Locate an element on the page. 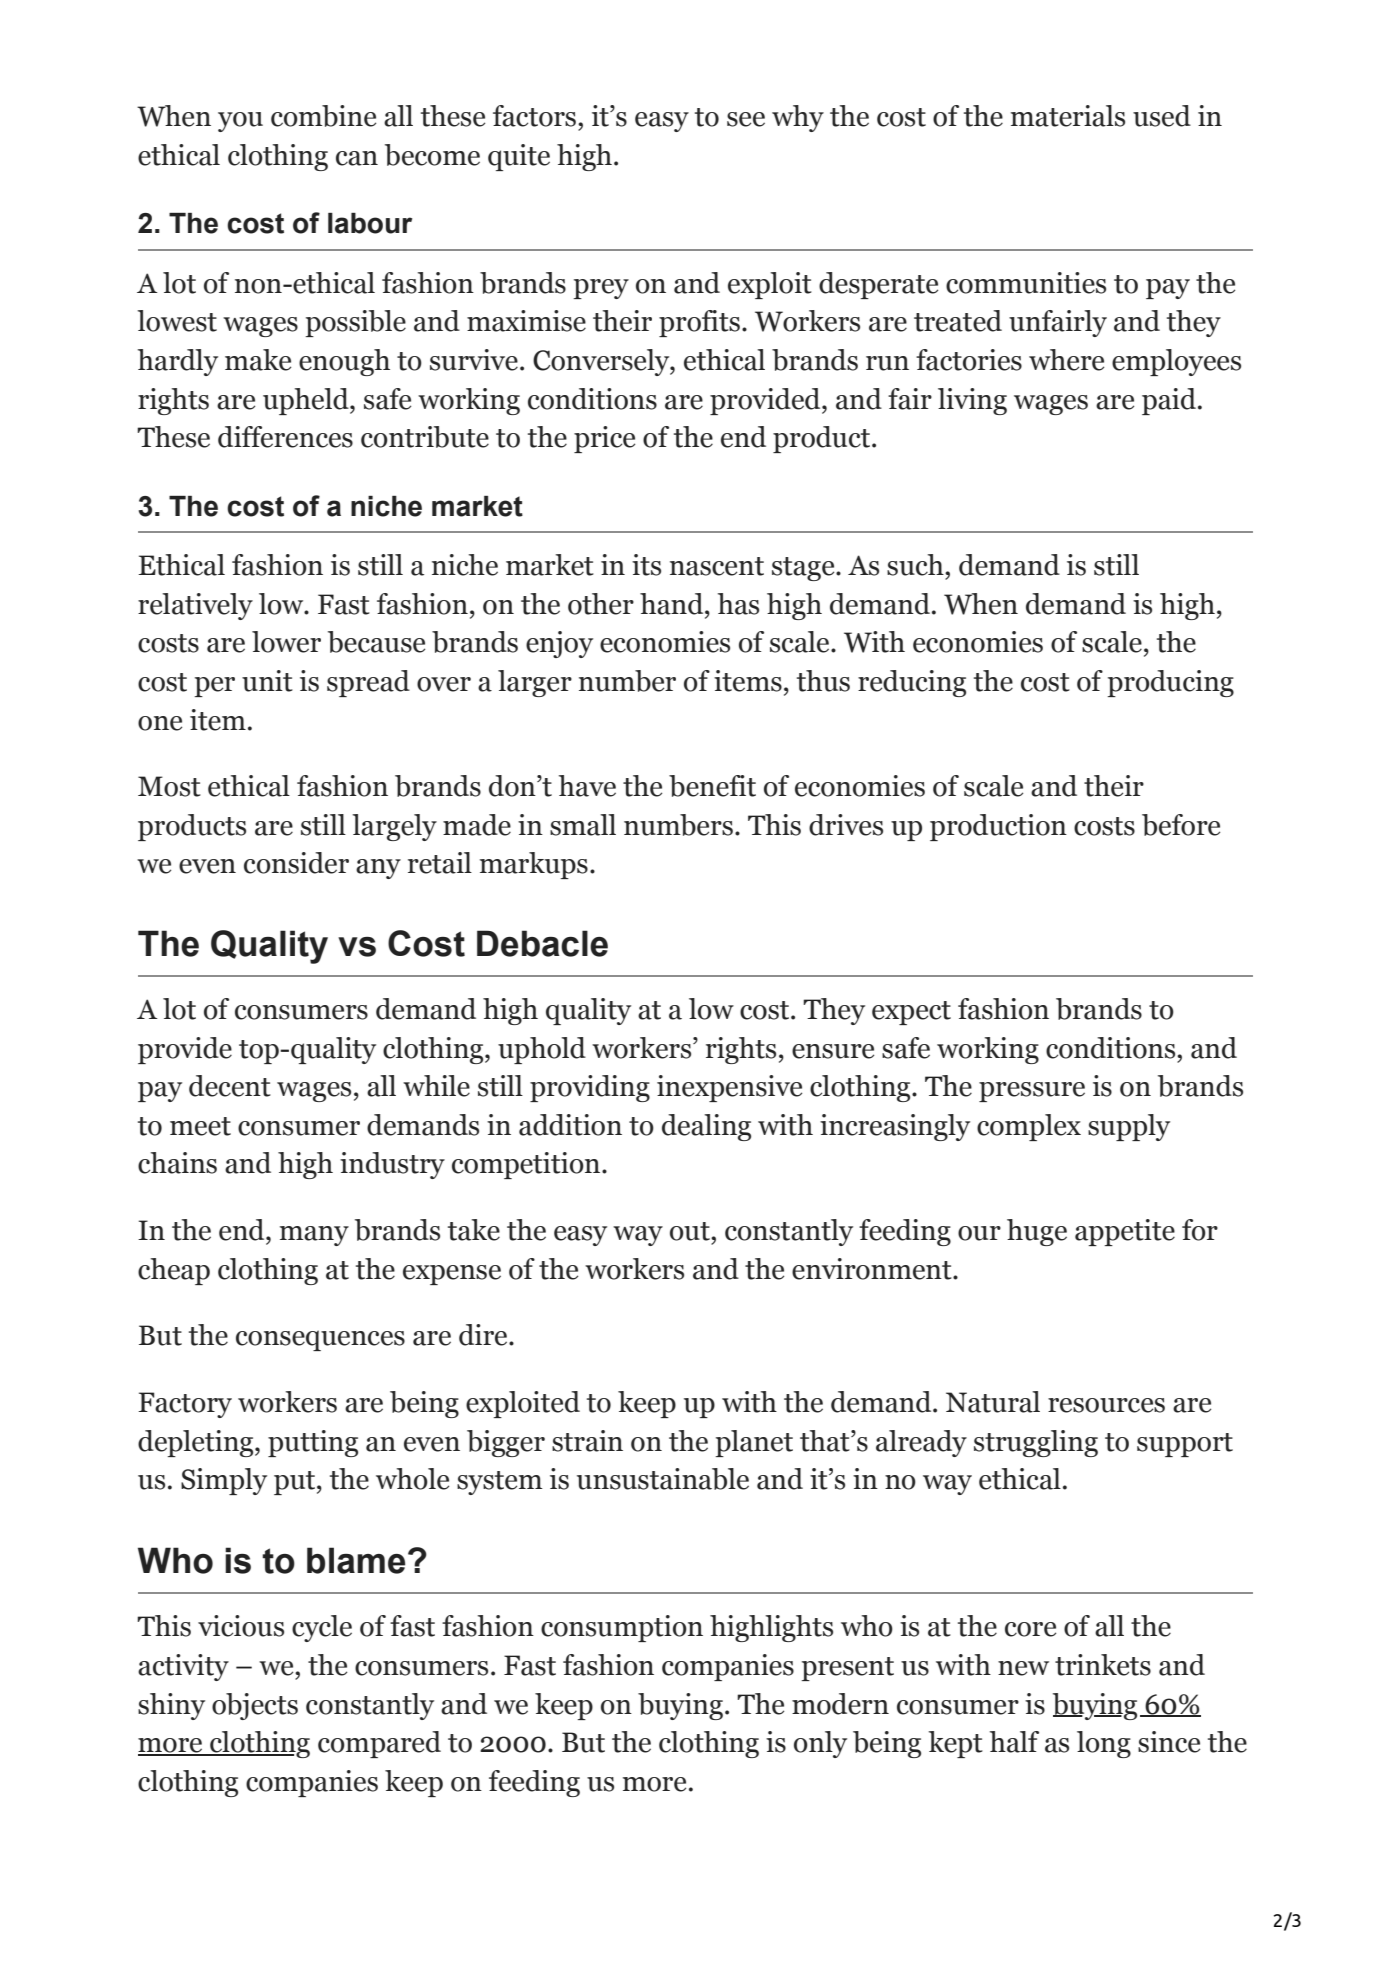  consider is located at coordinates (296, 863).
